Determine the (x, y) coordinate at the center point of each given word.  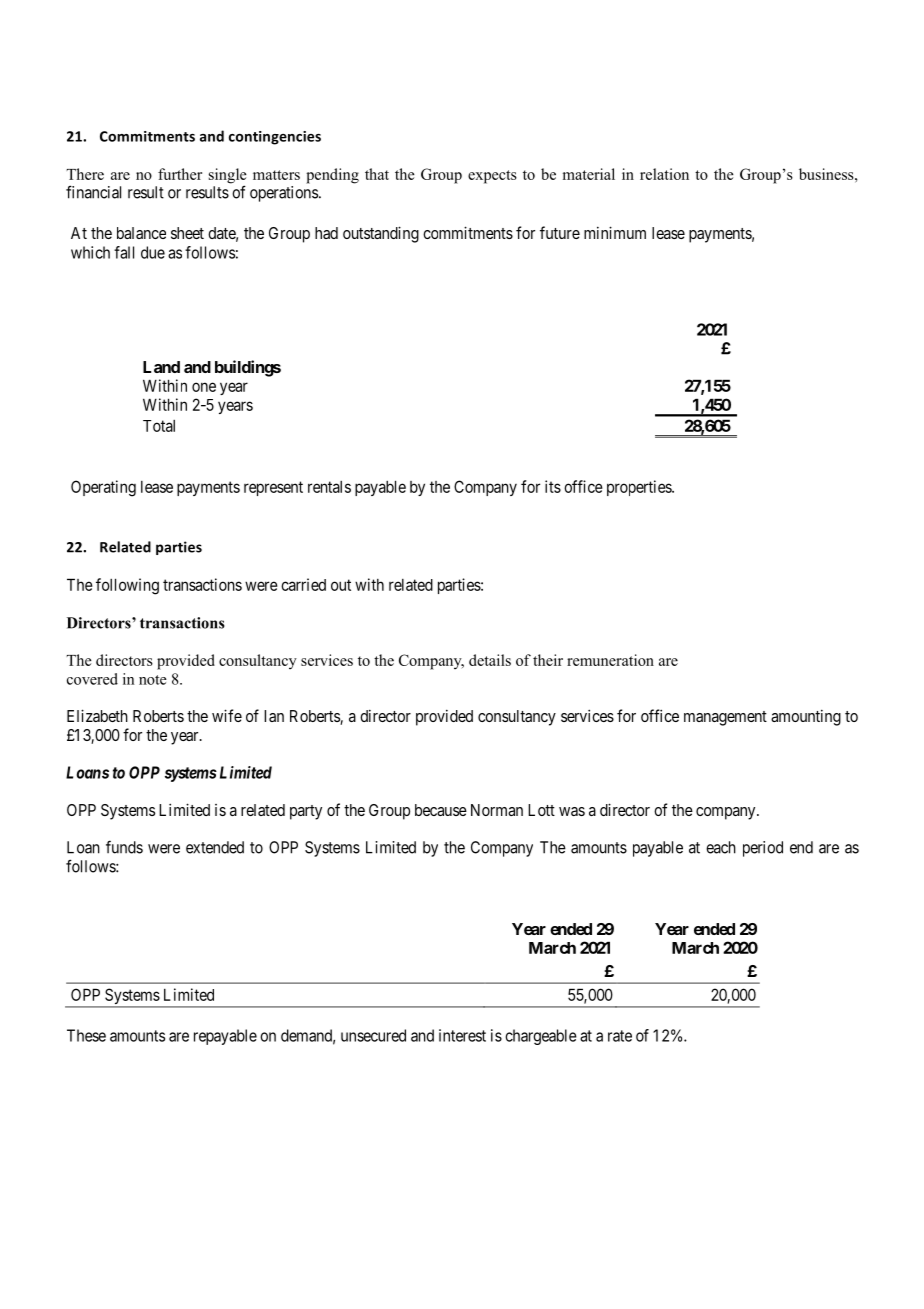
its (553, 486)
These (86, 1035)
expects (492, 177)
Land (161, 367)
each (721, 847)
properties (640, 488)
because (441, 810)
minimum (615, 232)
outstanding (381, 234)
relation (664, 174)
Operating (103, 488)
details (490, 660)
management (725, 718)
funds (124, 847)
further (180, 174)
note (153, 680)
